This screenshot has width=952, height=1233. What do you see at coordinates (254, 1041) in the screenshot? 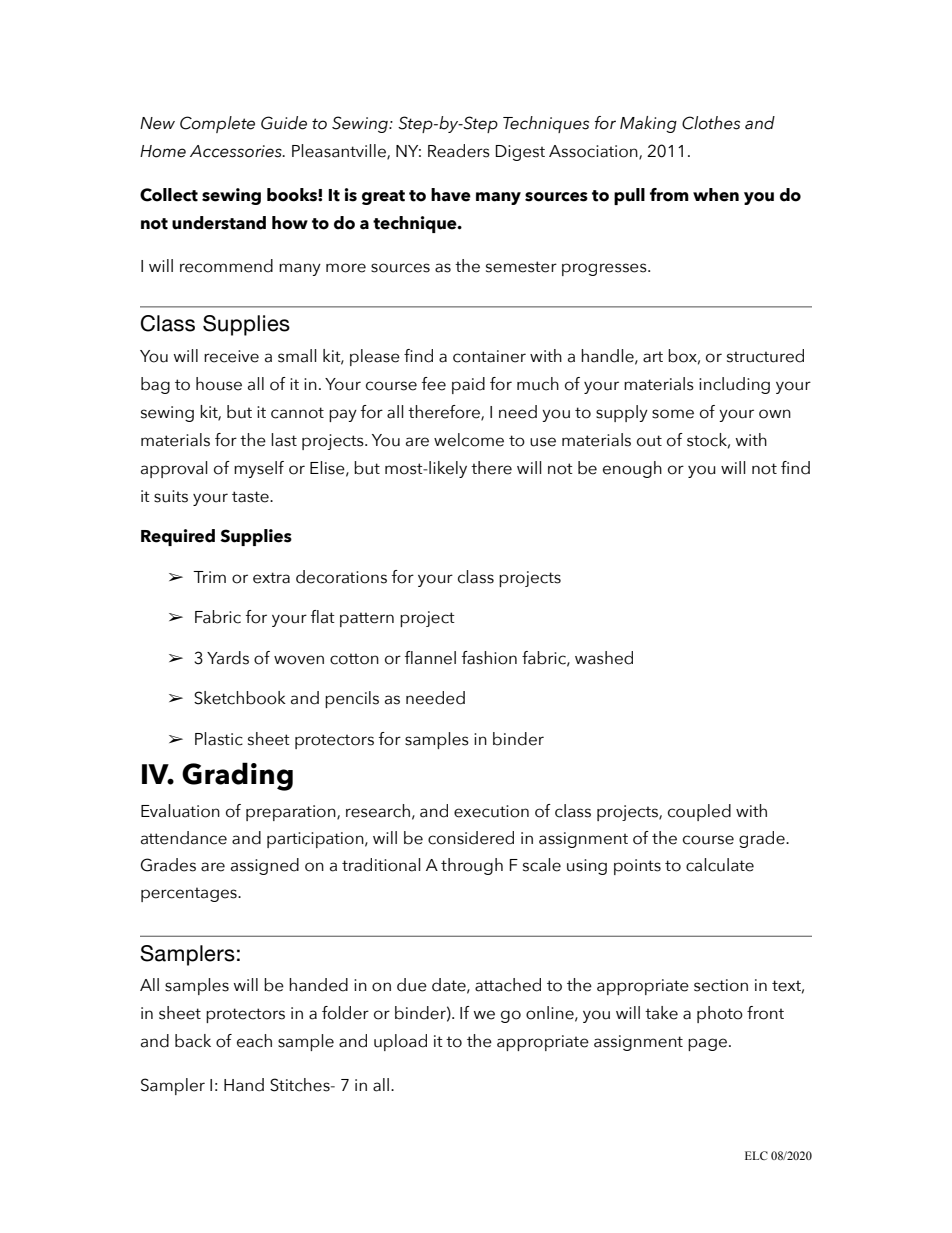
I see `each` at bounding box center [254, 1041].
